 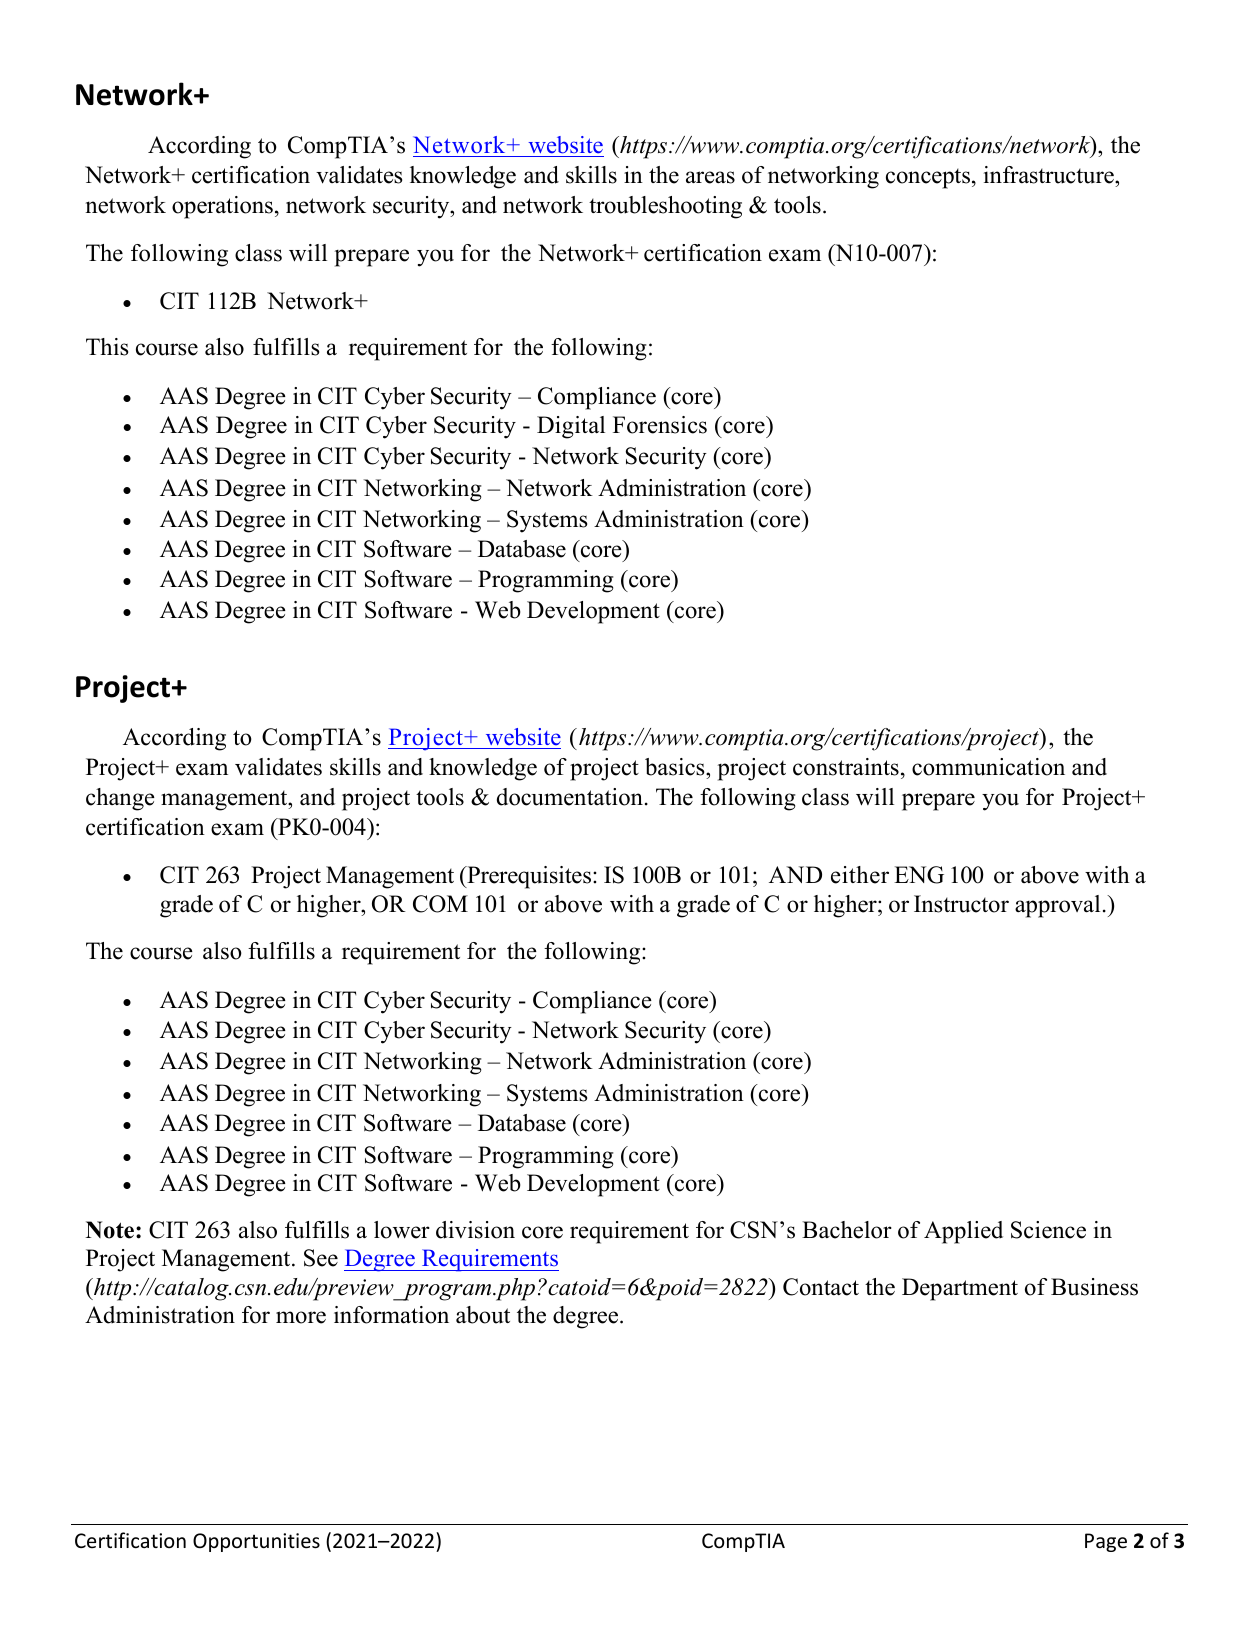 What do you see at coordinates (222, 207) in the document?
I see `operations` at bounding box center [222, 207].
